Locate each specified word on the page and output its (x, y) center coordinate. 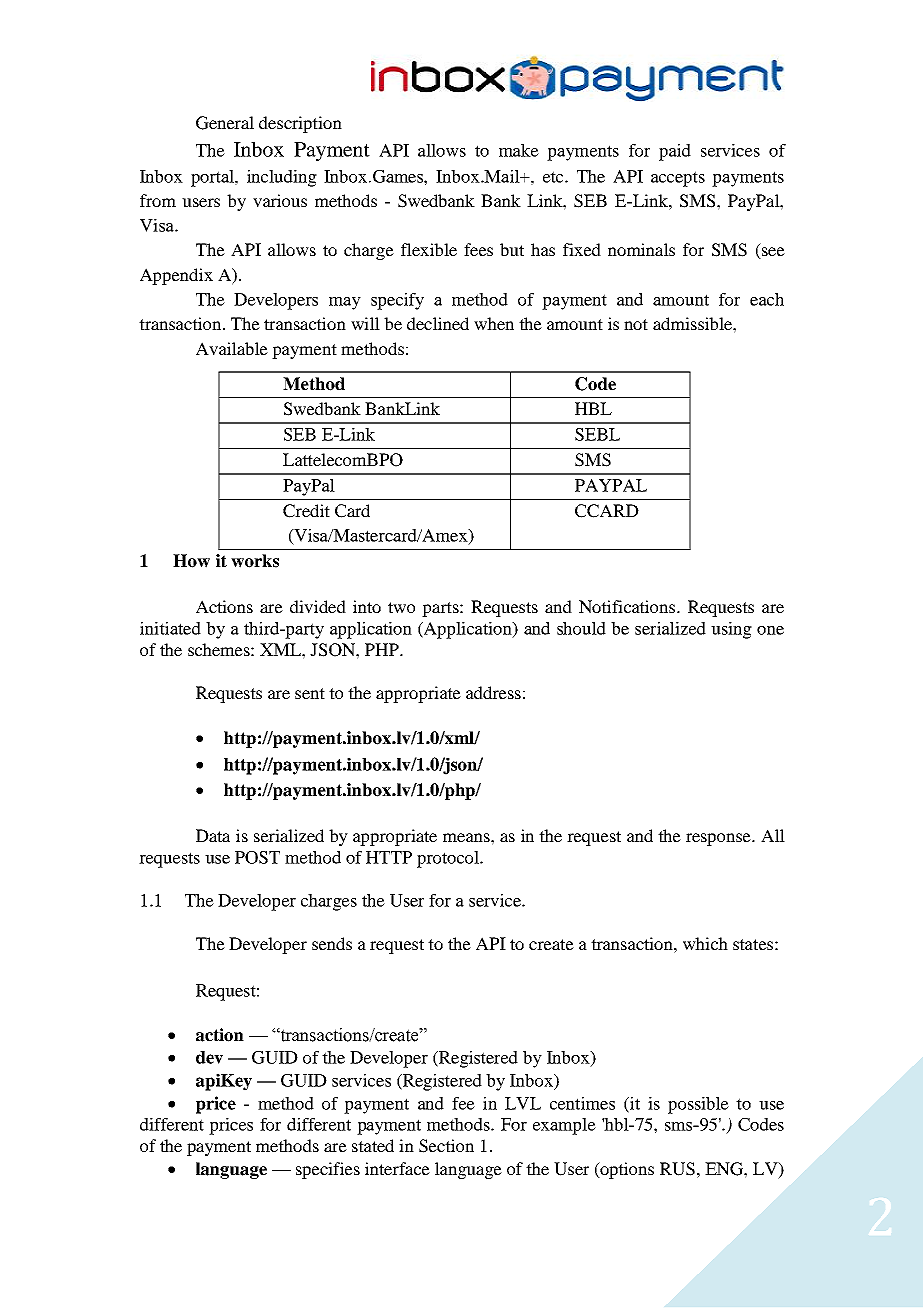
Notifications (628, 606)
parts (441, 609)
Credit (306, 511)
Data (213, 835)
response (719, 839)
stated (373, 1145)
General (225, 123)
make (519, 150)
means (467, 837)
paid (675, 152)
